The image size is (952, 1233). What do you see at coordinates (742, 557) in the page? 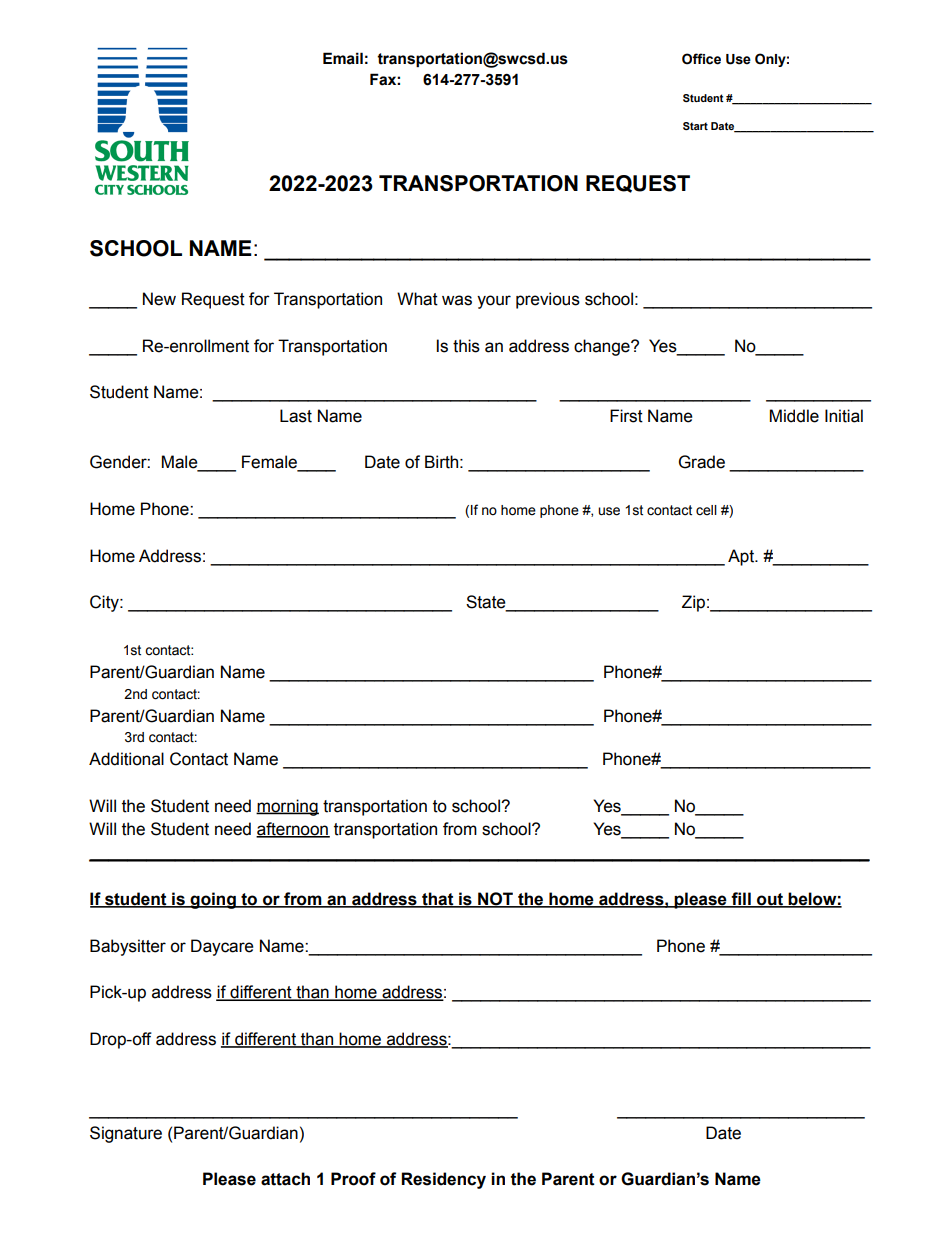
I see `Apt` at bounding box center [742, 557].
